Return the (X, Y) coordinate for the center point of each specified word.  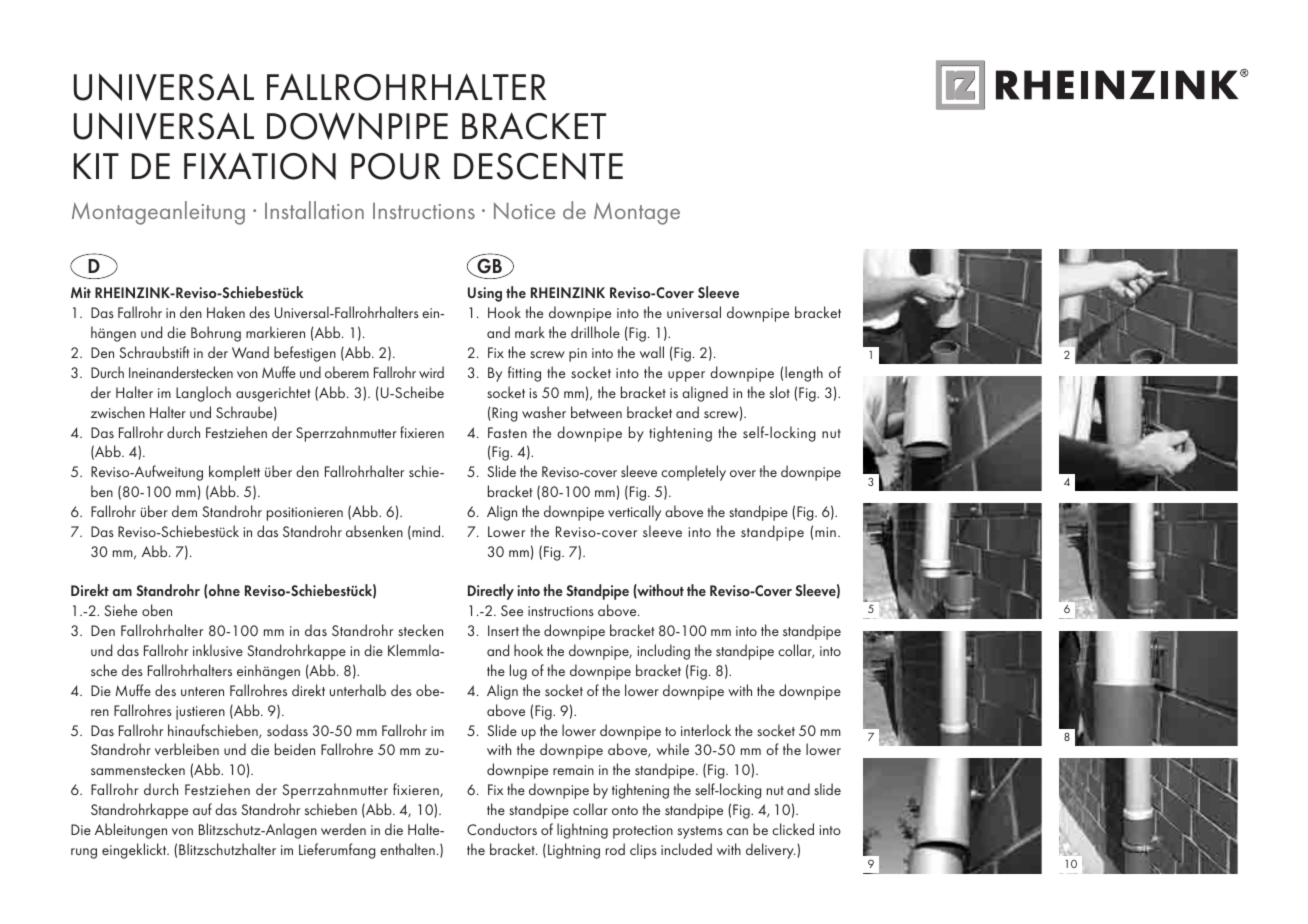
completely (693, 473)
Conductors (502, 829)
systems (700, 832)
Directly (491, 592)
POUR (395, 166)
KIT (96, 166)
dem (184, 511)
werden (343, 829)
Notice (524, 210)
